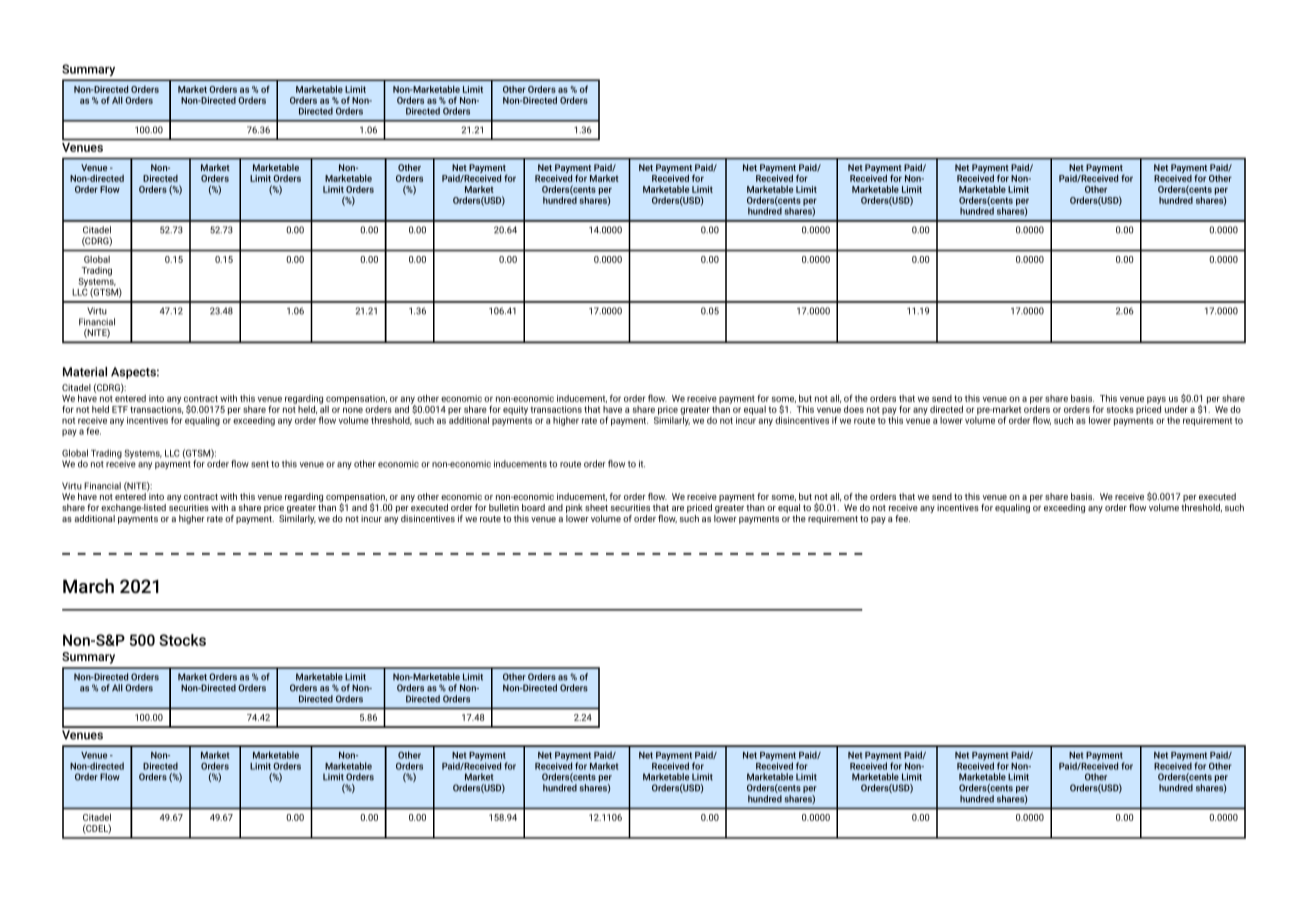  What do you see at coordinates (515, 410) in the document?
I see `equity` at bounding box center [515, 410].
